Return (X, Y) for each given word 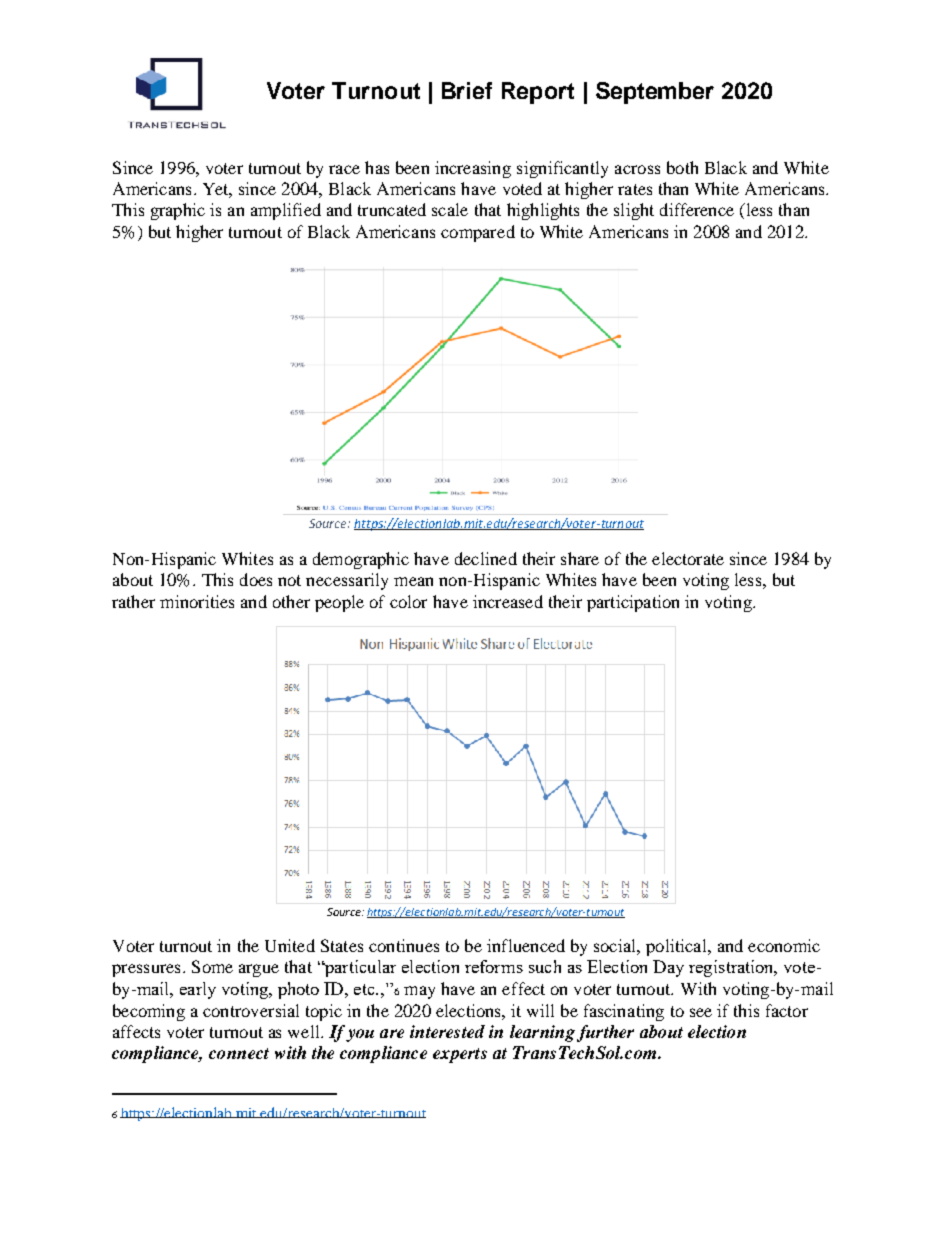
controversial (251, 1010)
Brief (467, 90)
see (701, 1012)
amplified (286, 211)
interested (447, 1031)
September (655, 93)
